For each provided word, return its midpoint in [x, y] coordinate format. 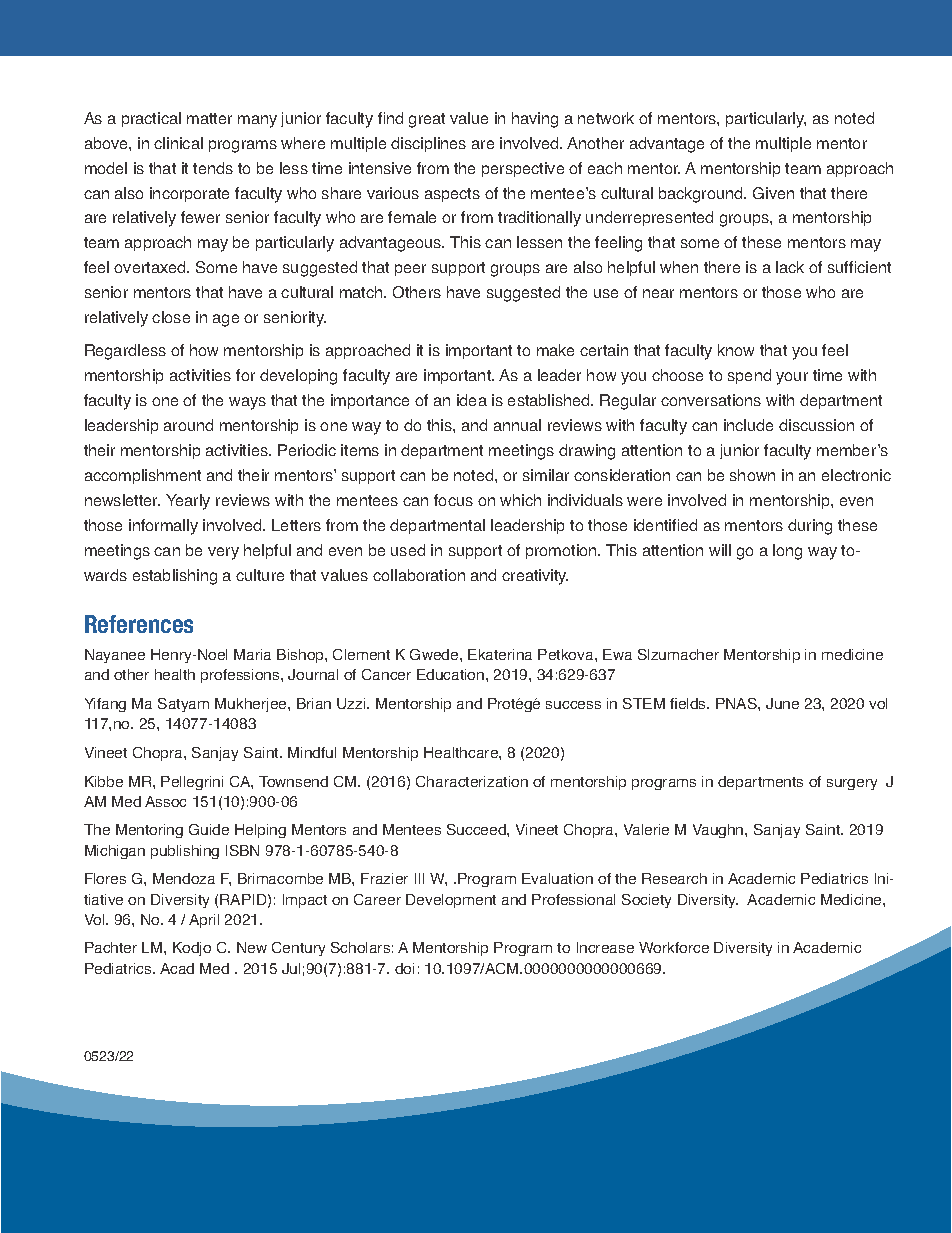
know [736, 350]
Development [451, 901]
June [782, 703]
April [204, 921]
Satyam [183, 705]
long [787, 552]
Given [773, 193]
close [171, 317]
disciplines [428, 144]
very [223, 553]
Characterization [472, 781]
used [408, 550]
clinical [178, 143]
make [555, 350]
